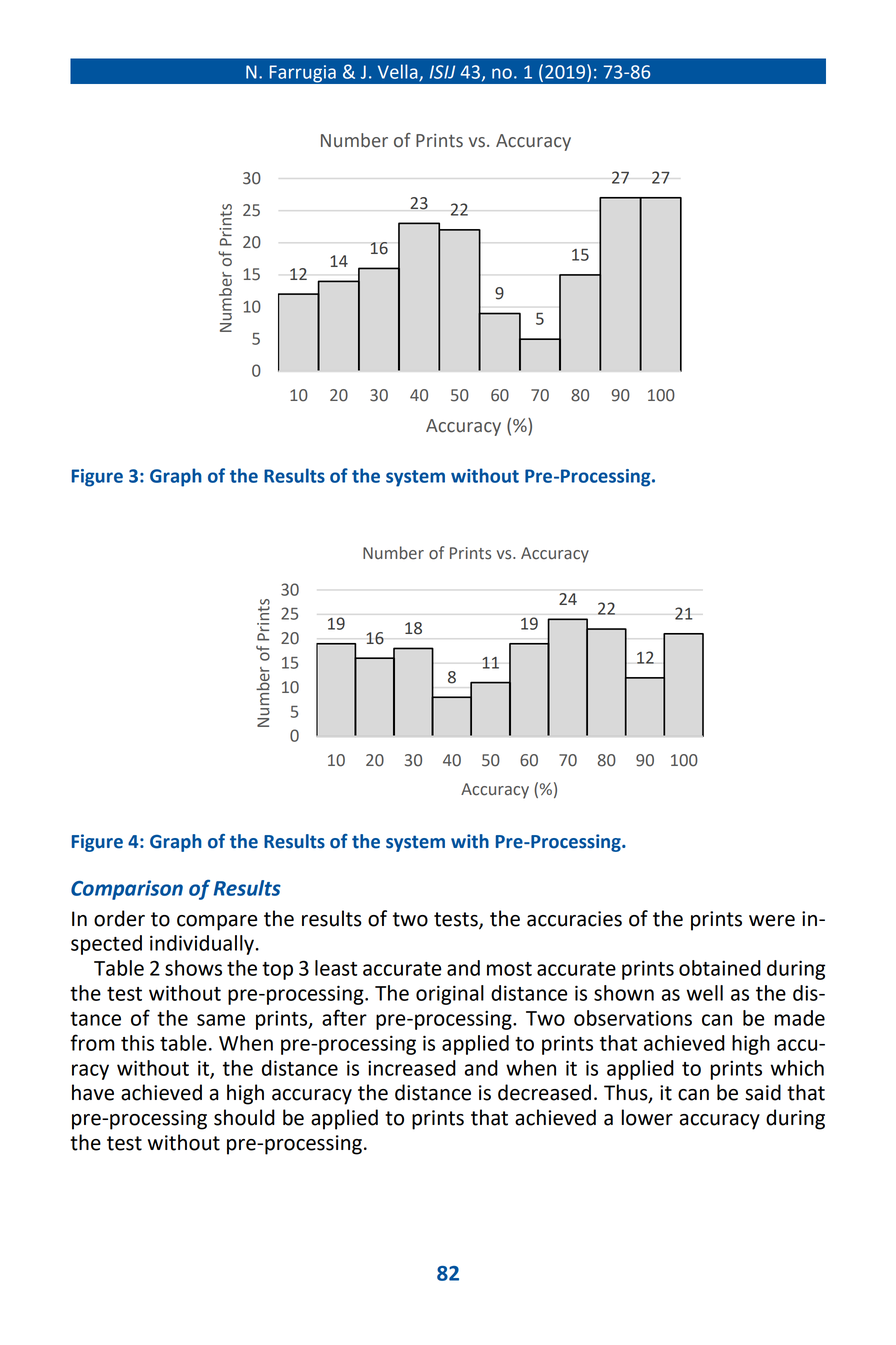  What do you see at coordinates (193, 968) in the image?
I see `shows` at bounding box center [193, 968].
